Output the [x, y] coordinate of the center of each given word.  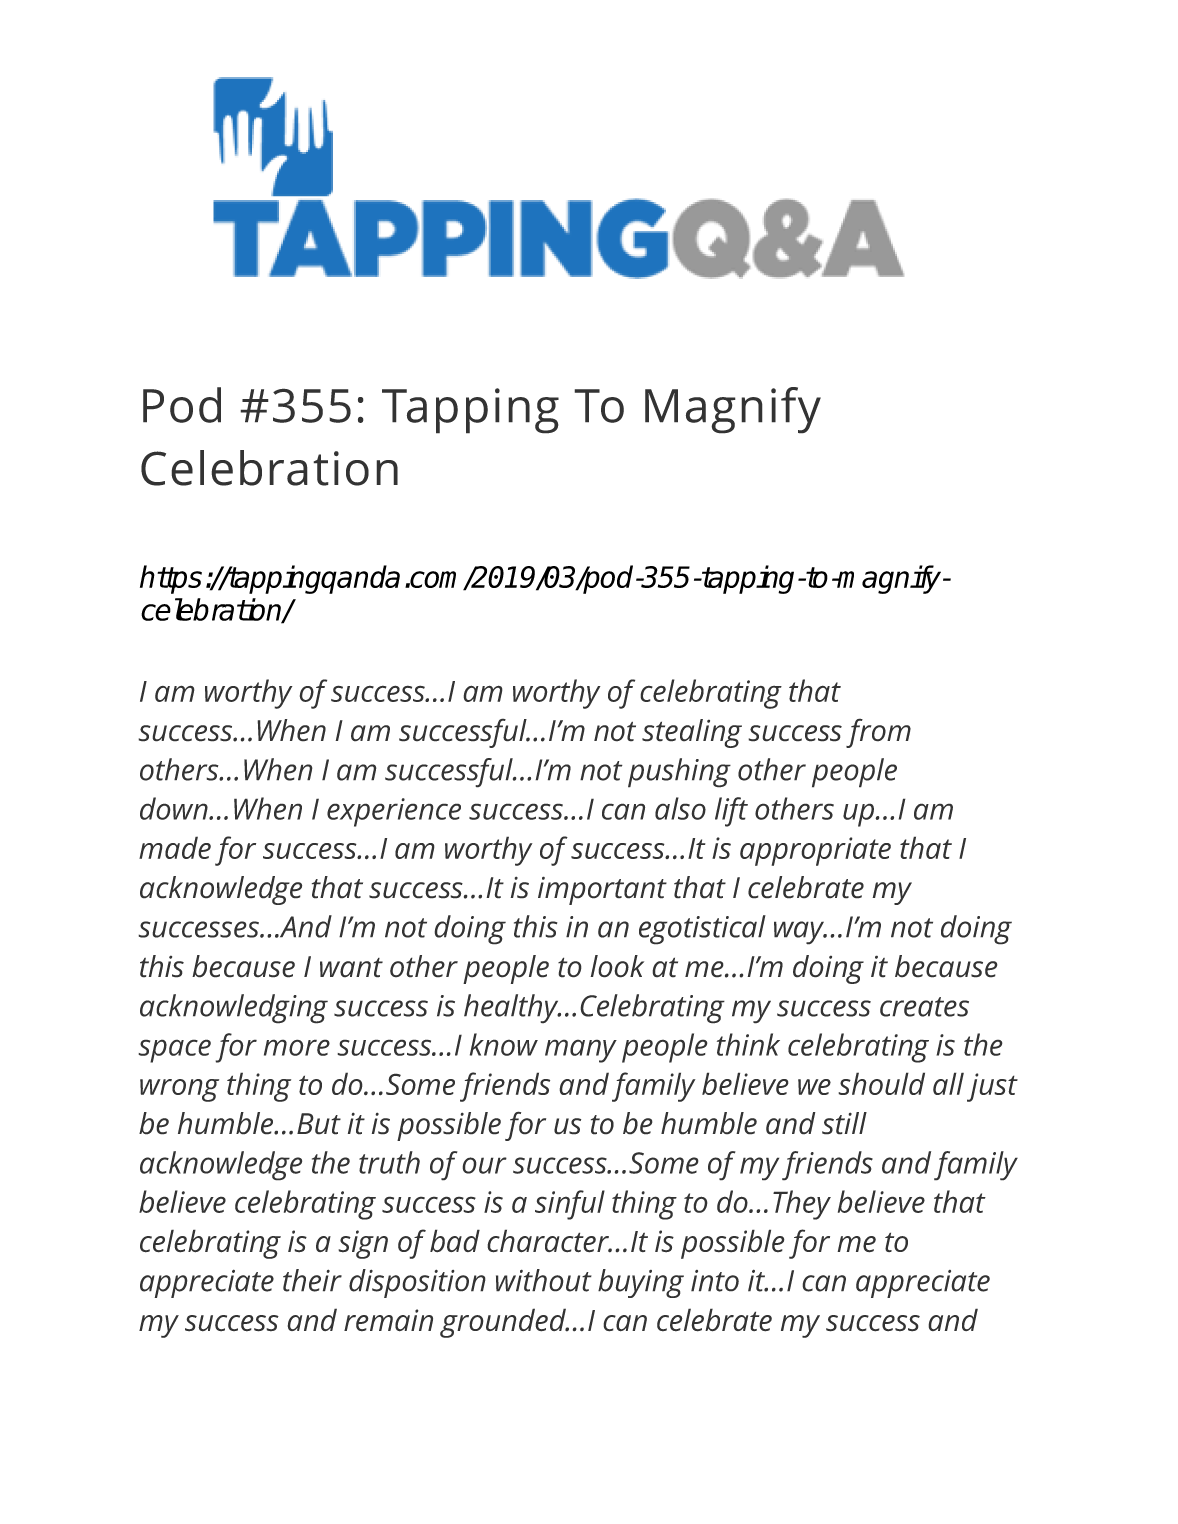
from [878, 733]
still [844, 1123]
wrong [179, 1090]
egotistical [702, 930]
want [351, 968]
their [312, 1280]
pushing [679, 773]
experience [394, 812]
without [544, 1280]
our [484, 1165]
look [617, 966]
